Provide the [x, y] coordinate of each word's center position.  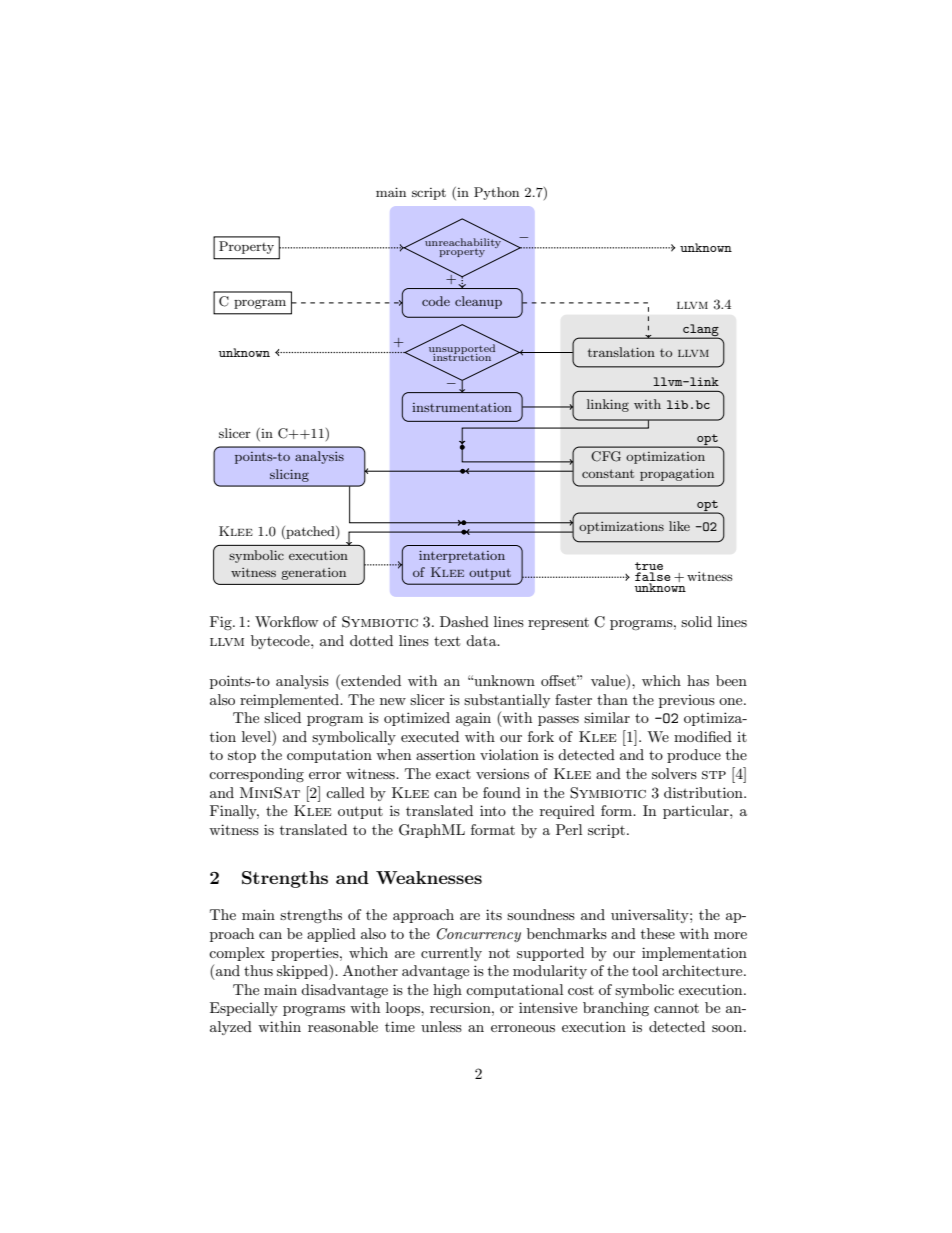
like [679, 526]
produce [694, 756]
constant [608, 473]
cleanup [478, 302]
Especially [244, 1009]
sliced [282, 717]
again [473, 719]
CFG [606, 456]
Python [496, 193]
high [447, 991]
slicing [289, 475]
